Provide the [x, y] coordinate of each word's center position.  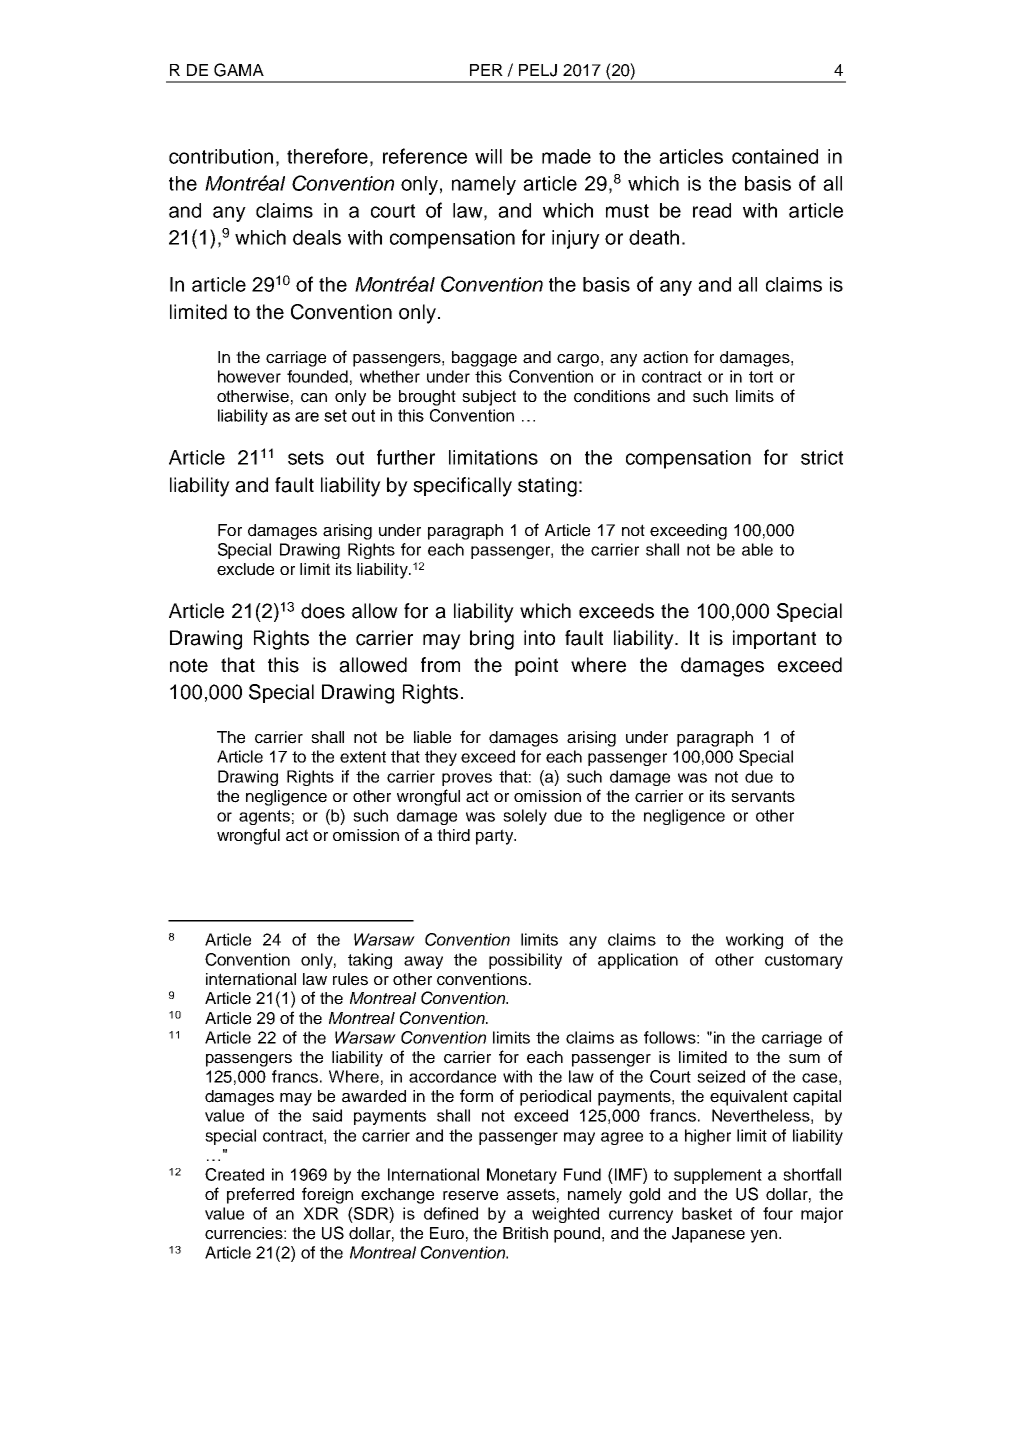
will [488, 156]
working [754, 941]
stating [547, 487]
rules [350, 979]
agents [264, 817]
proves [467, 779]
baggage [484, 359]
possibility [525, 961]
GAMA [239, 70]
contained [775, 156]
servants [763, 796]
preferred [260, 1195]
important [774, 639]
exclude [245, 569]
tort [761, 377]
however [249, 376]
